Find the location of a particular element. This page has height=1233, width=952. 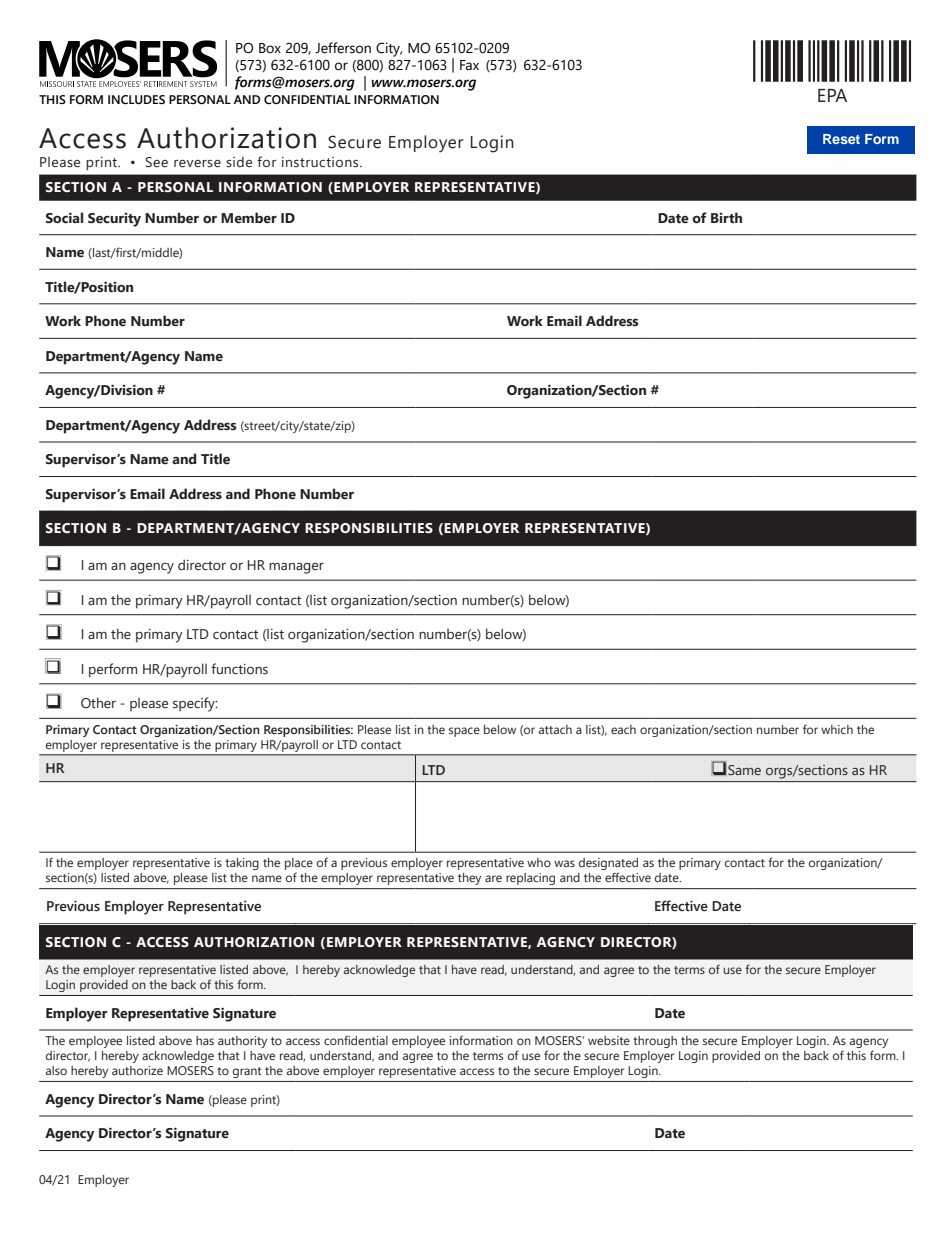

website is located at coordinates (609, 1040).
